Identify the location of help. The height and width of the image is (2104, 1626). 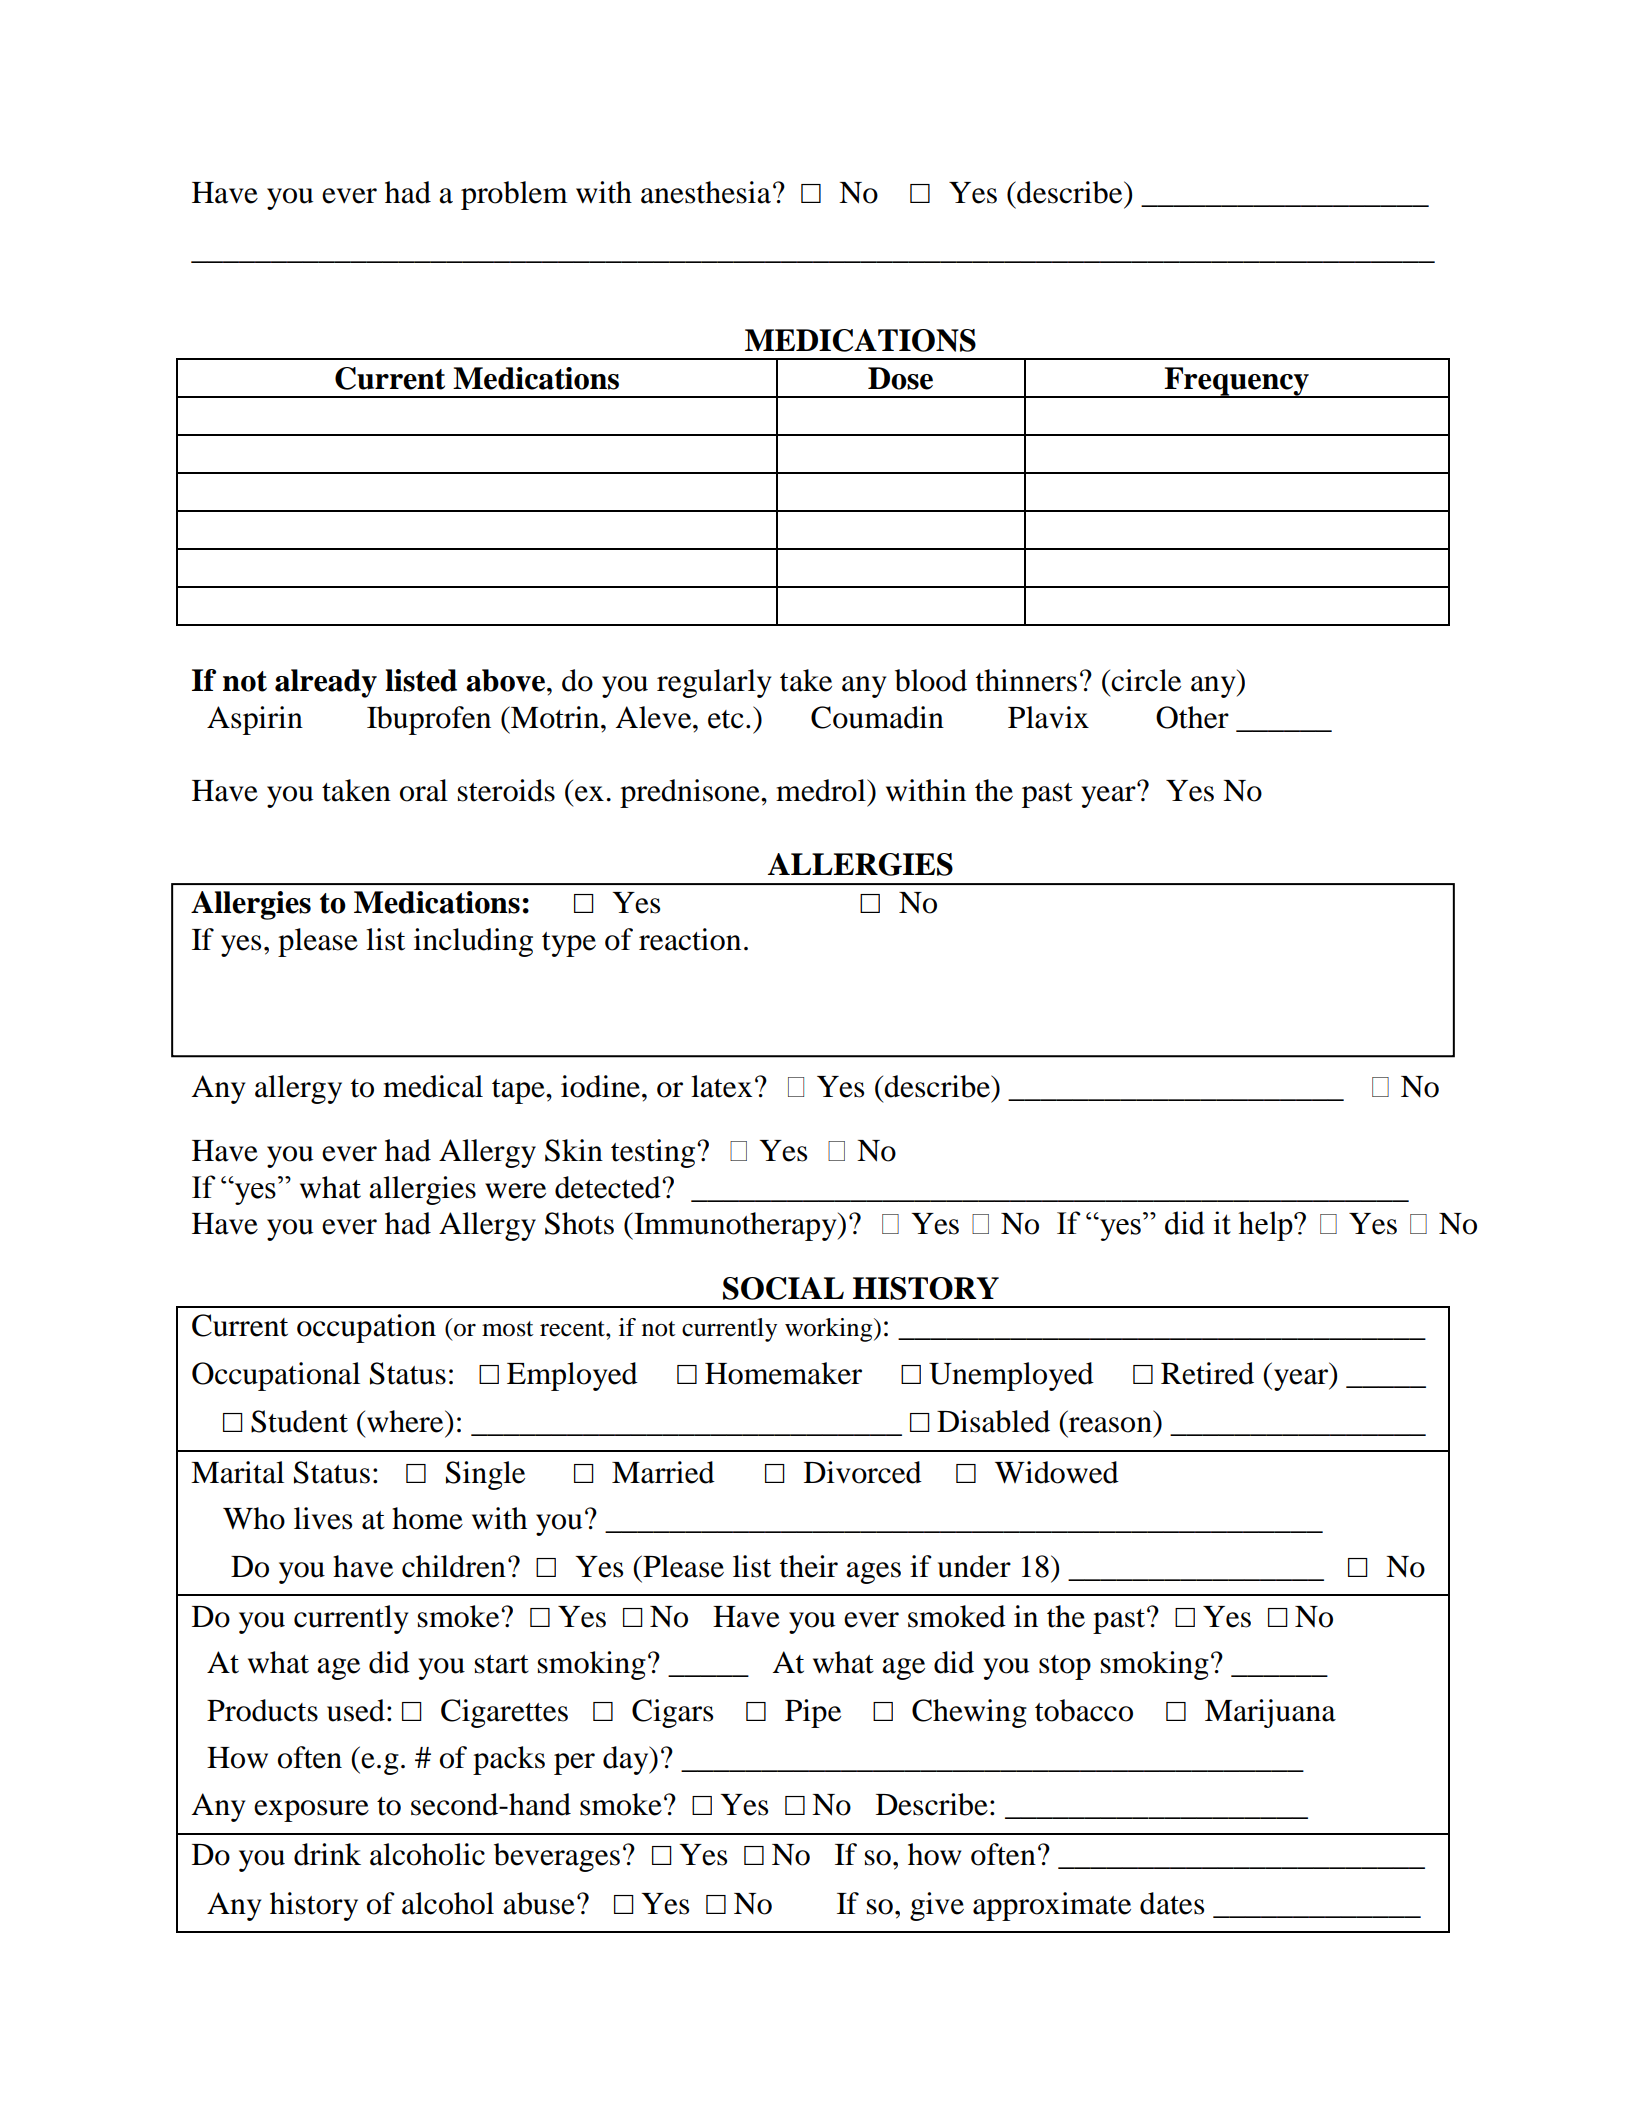
(1266, 1226).
